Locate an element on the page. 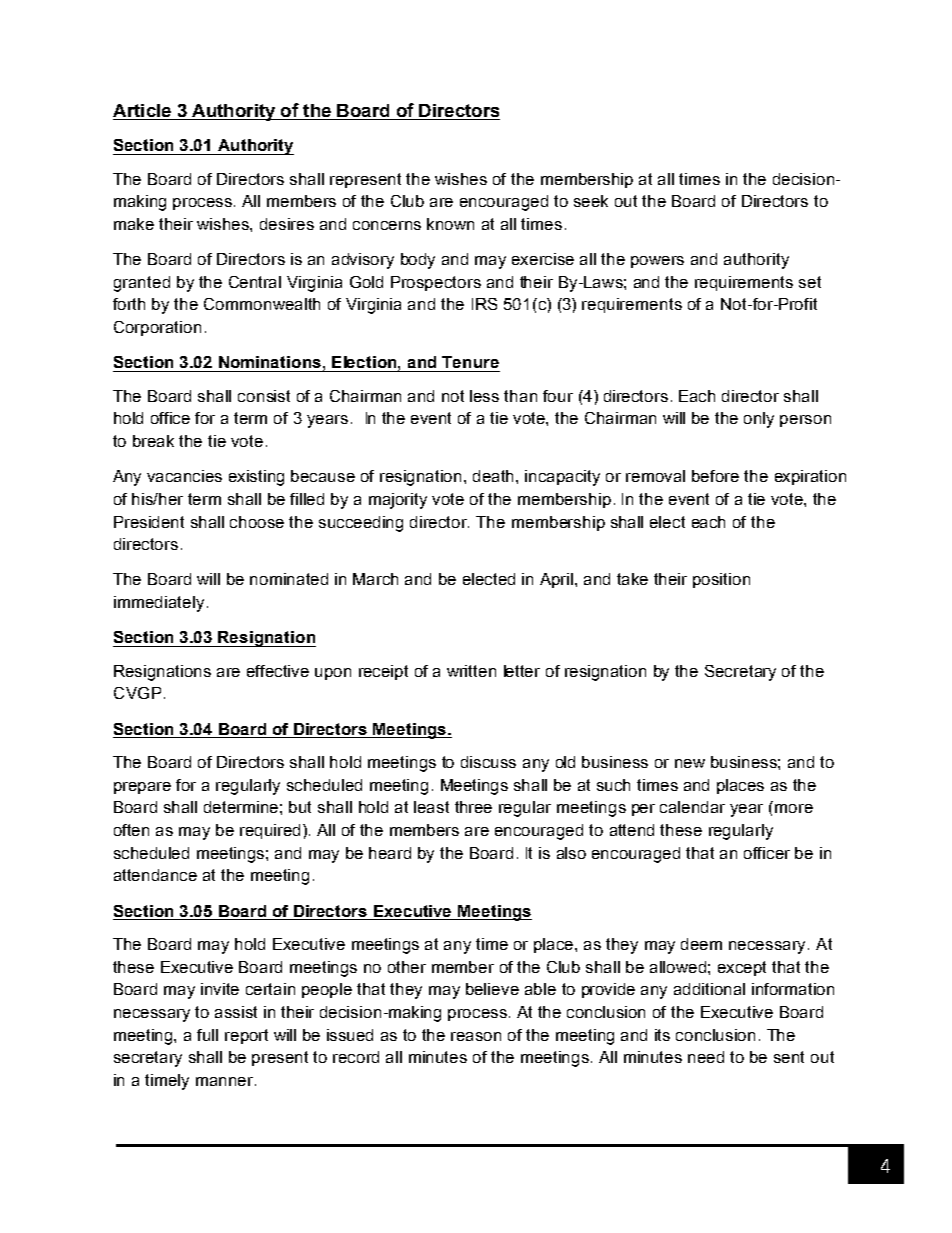  immediately is located at coordinates (159, 604).
